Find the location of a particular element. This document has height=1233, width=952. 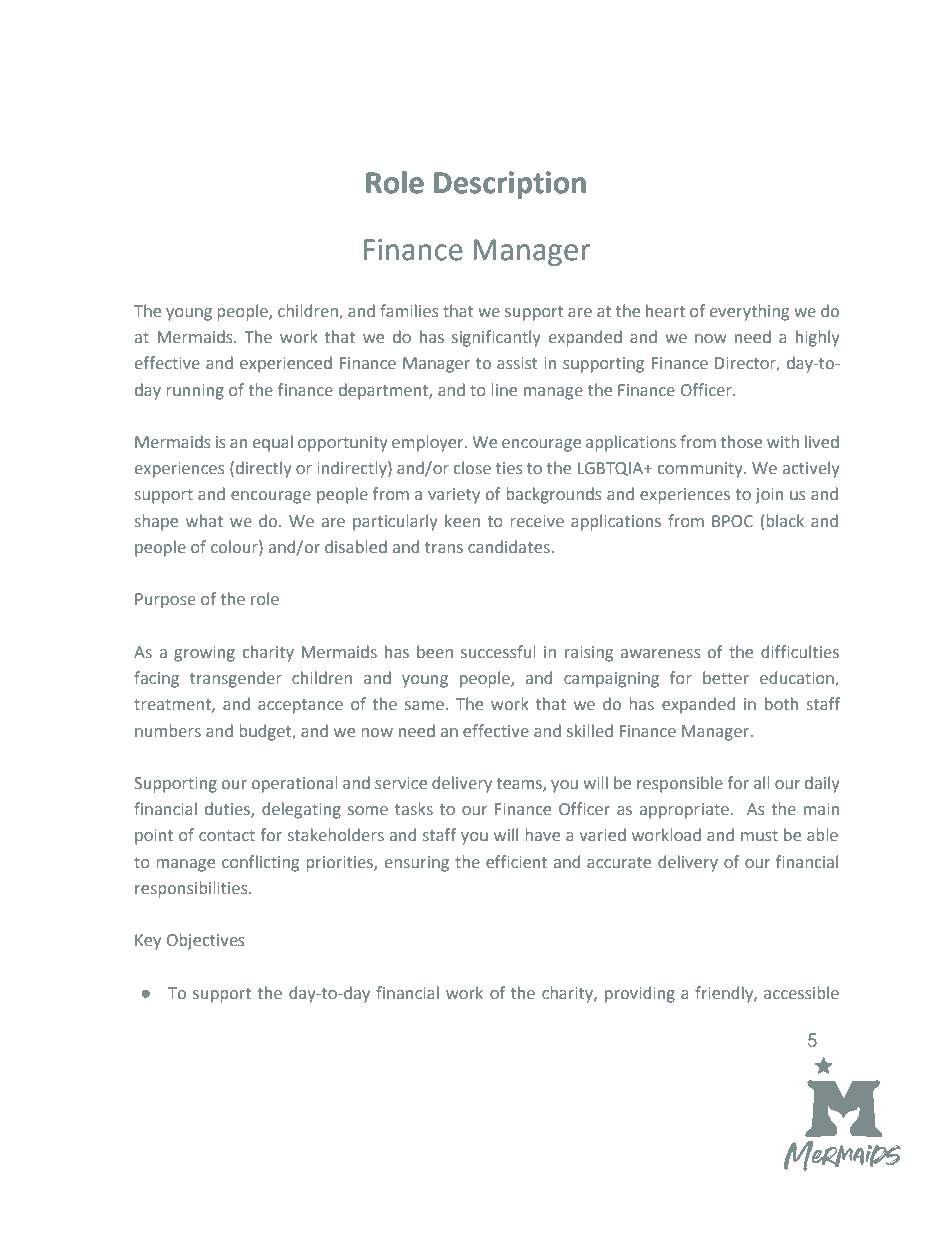

Description is located at coordinates (510, 185).
